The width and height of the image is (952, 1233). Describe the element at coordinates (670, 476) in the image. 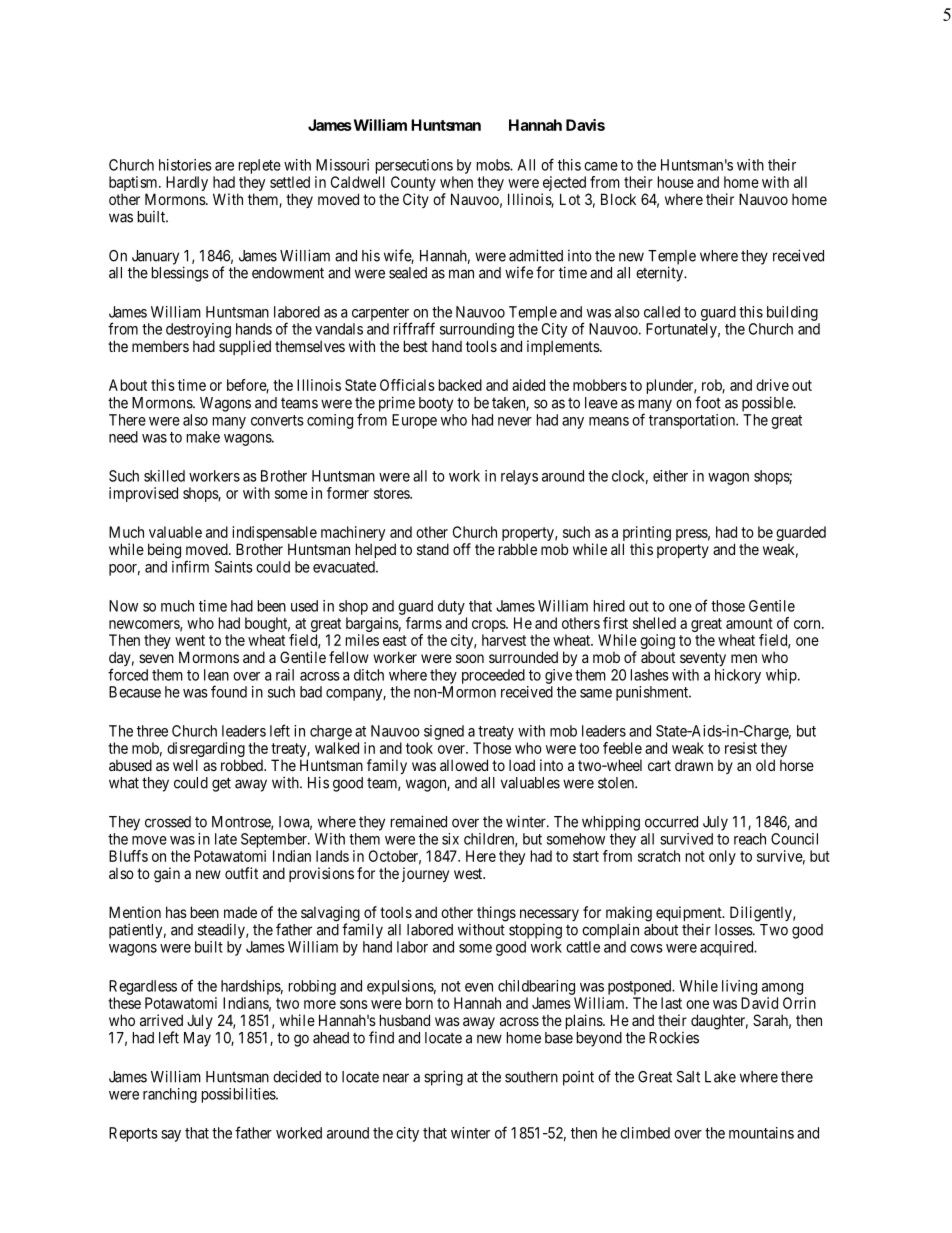

I see `either` at that location.
